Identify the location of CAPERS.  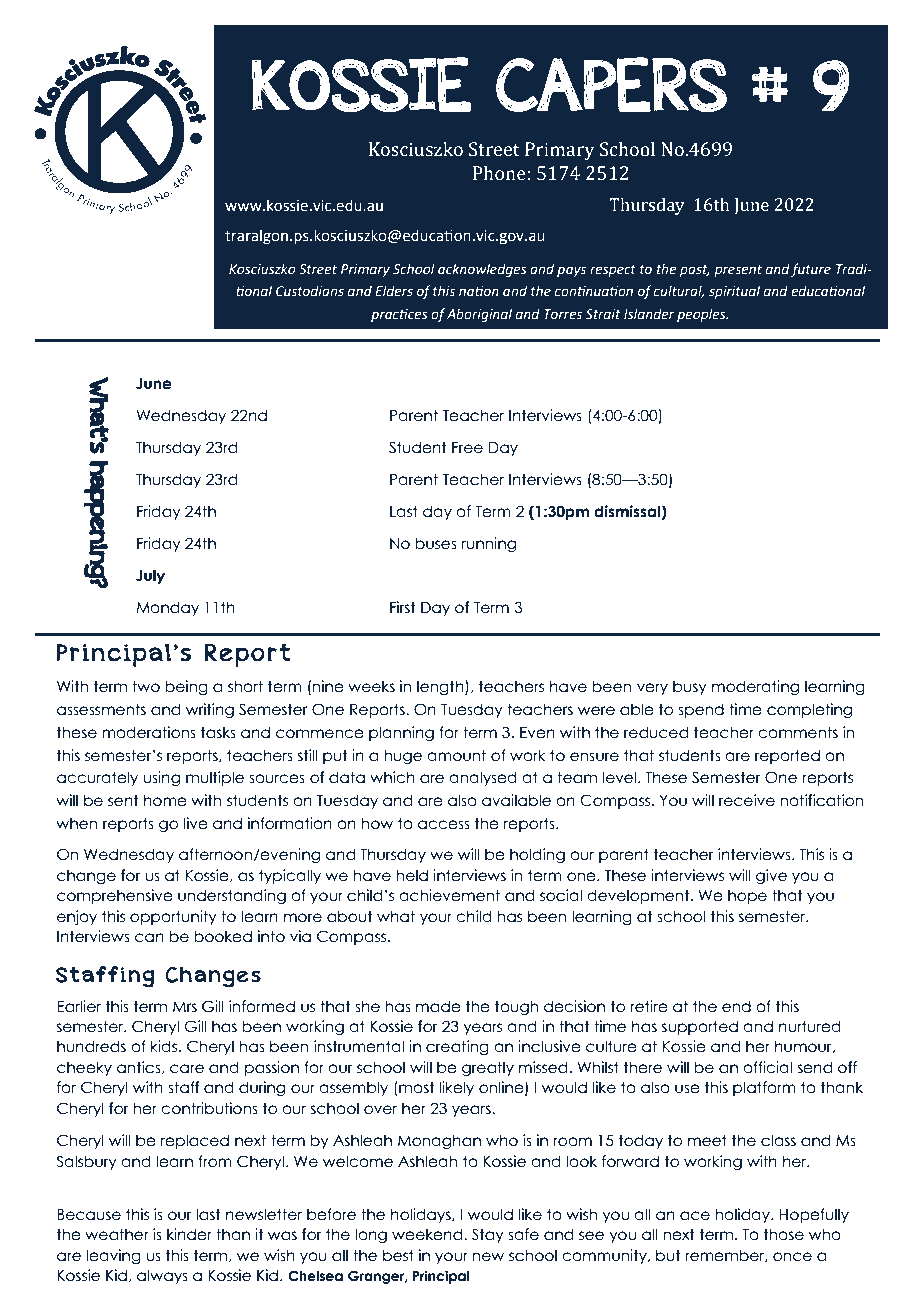
(611, 85).
